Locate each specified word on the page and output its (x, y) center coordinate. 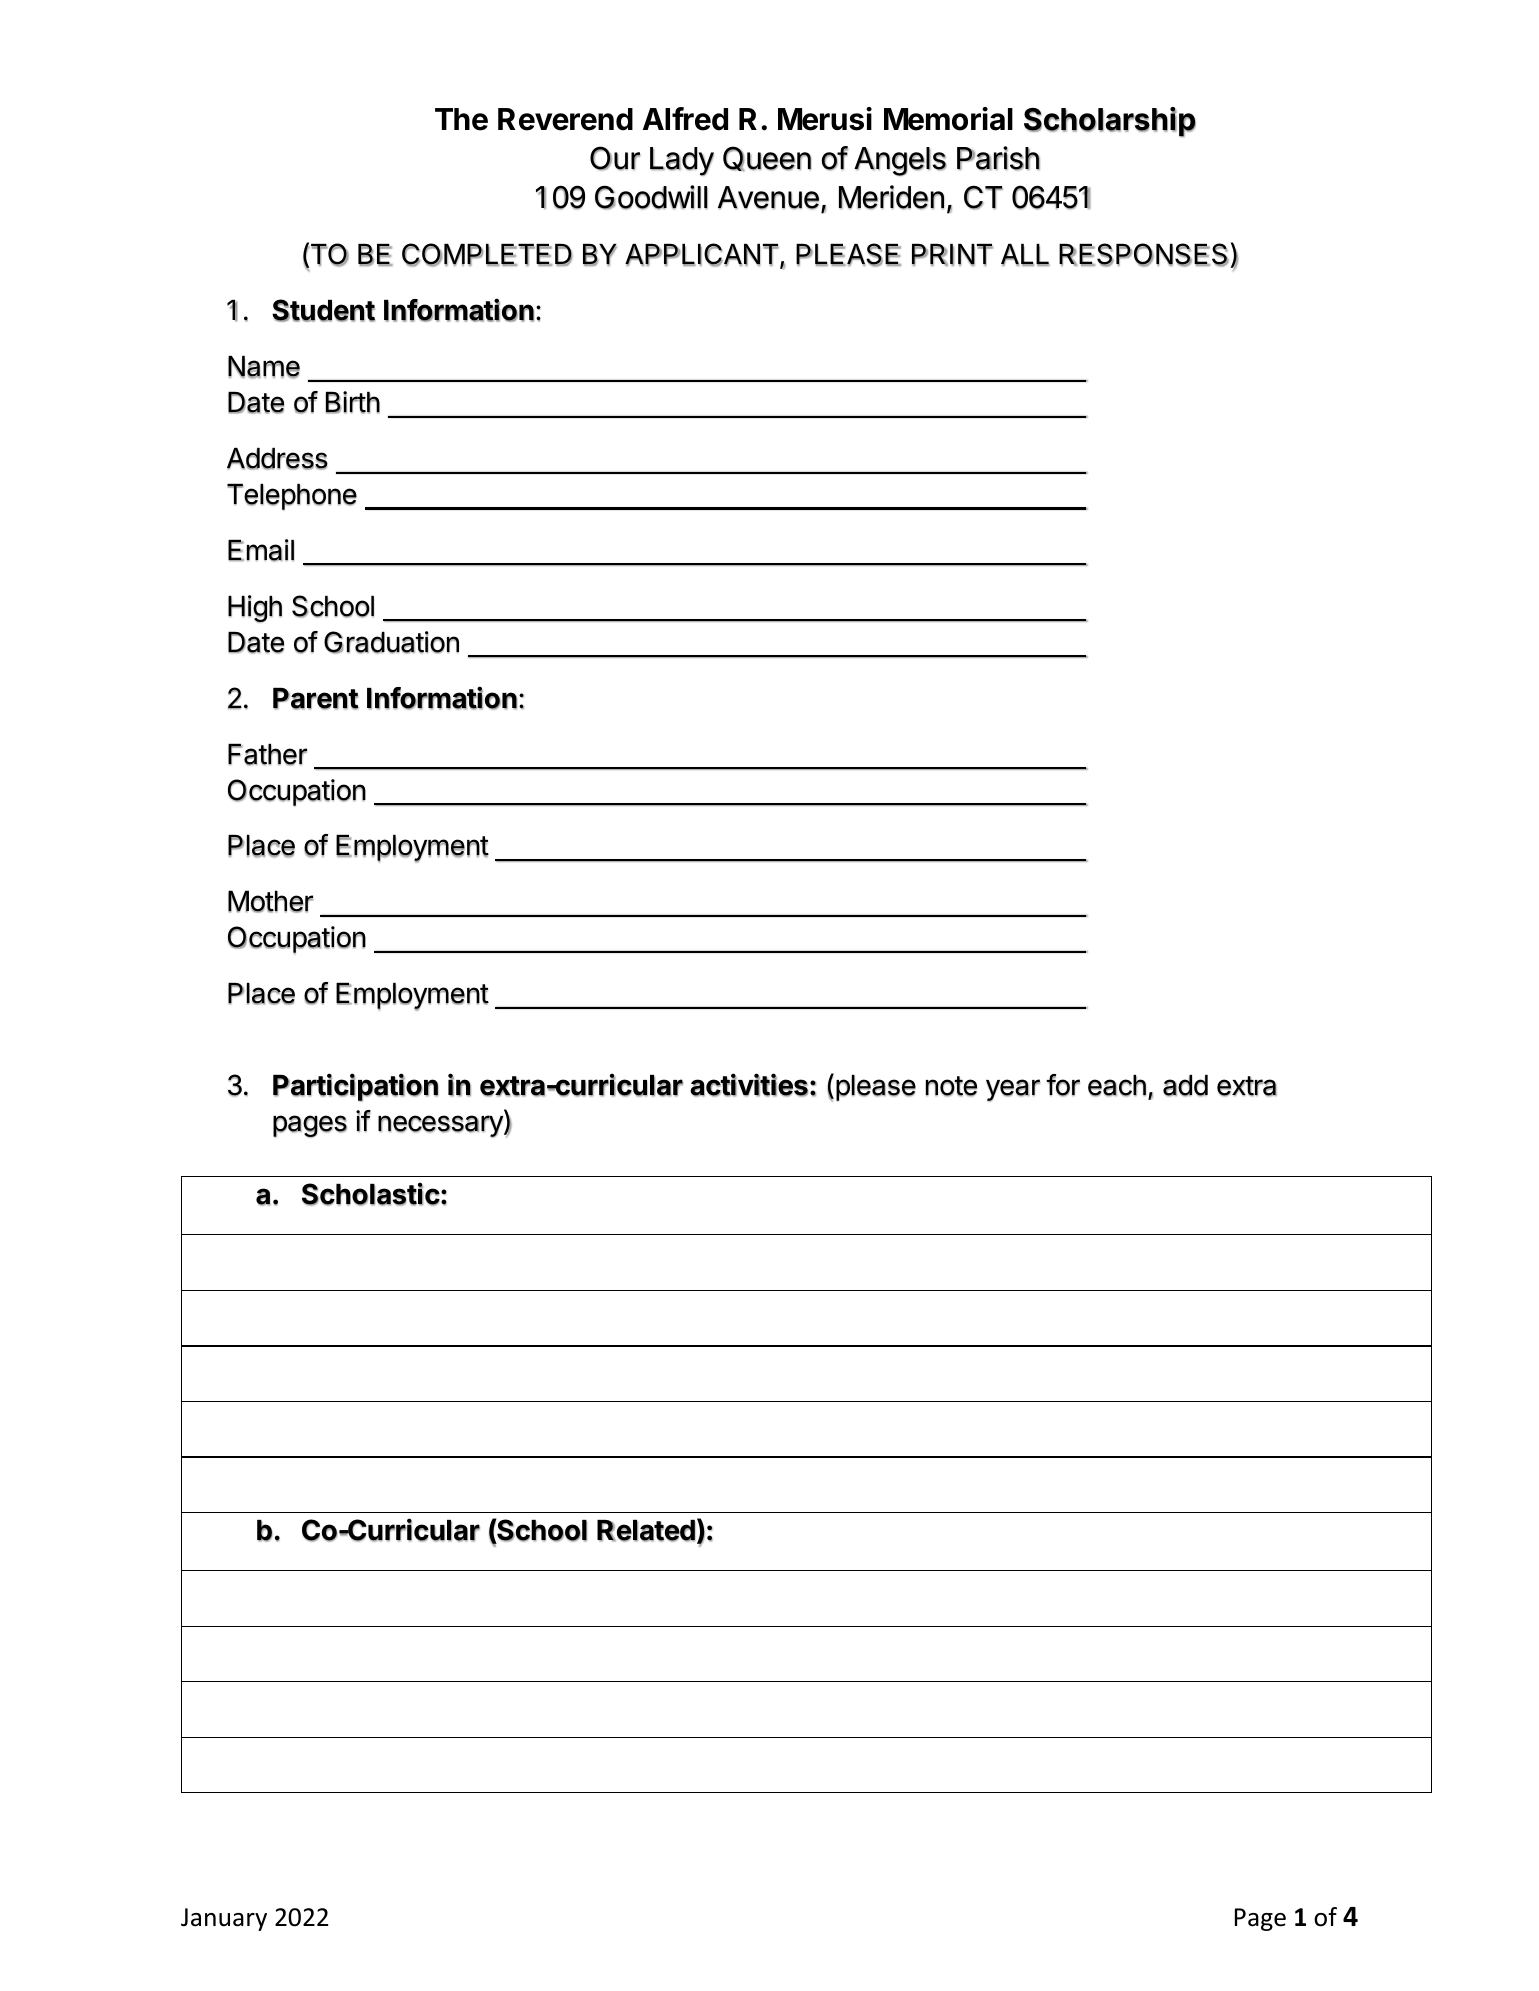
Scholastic (371, 1194)
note (951, 1086)
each (1117, 1086)
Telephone (292, 496)
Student (323, 310)
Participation (355, 1087)
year (1013, 1090)
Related (646, 1531)
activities (749, 1085)
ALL (1025, 255)
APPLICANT (703, 255)
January (224, 1919)
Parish (998, 158)
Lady (682, 161)
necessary (441, 1126)
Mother (271, 901)
